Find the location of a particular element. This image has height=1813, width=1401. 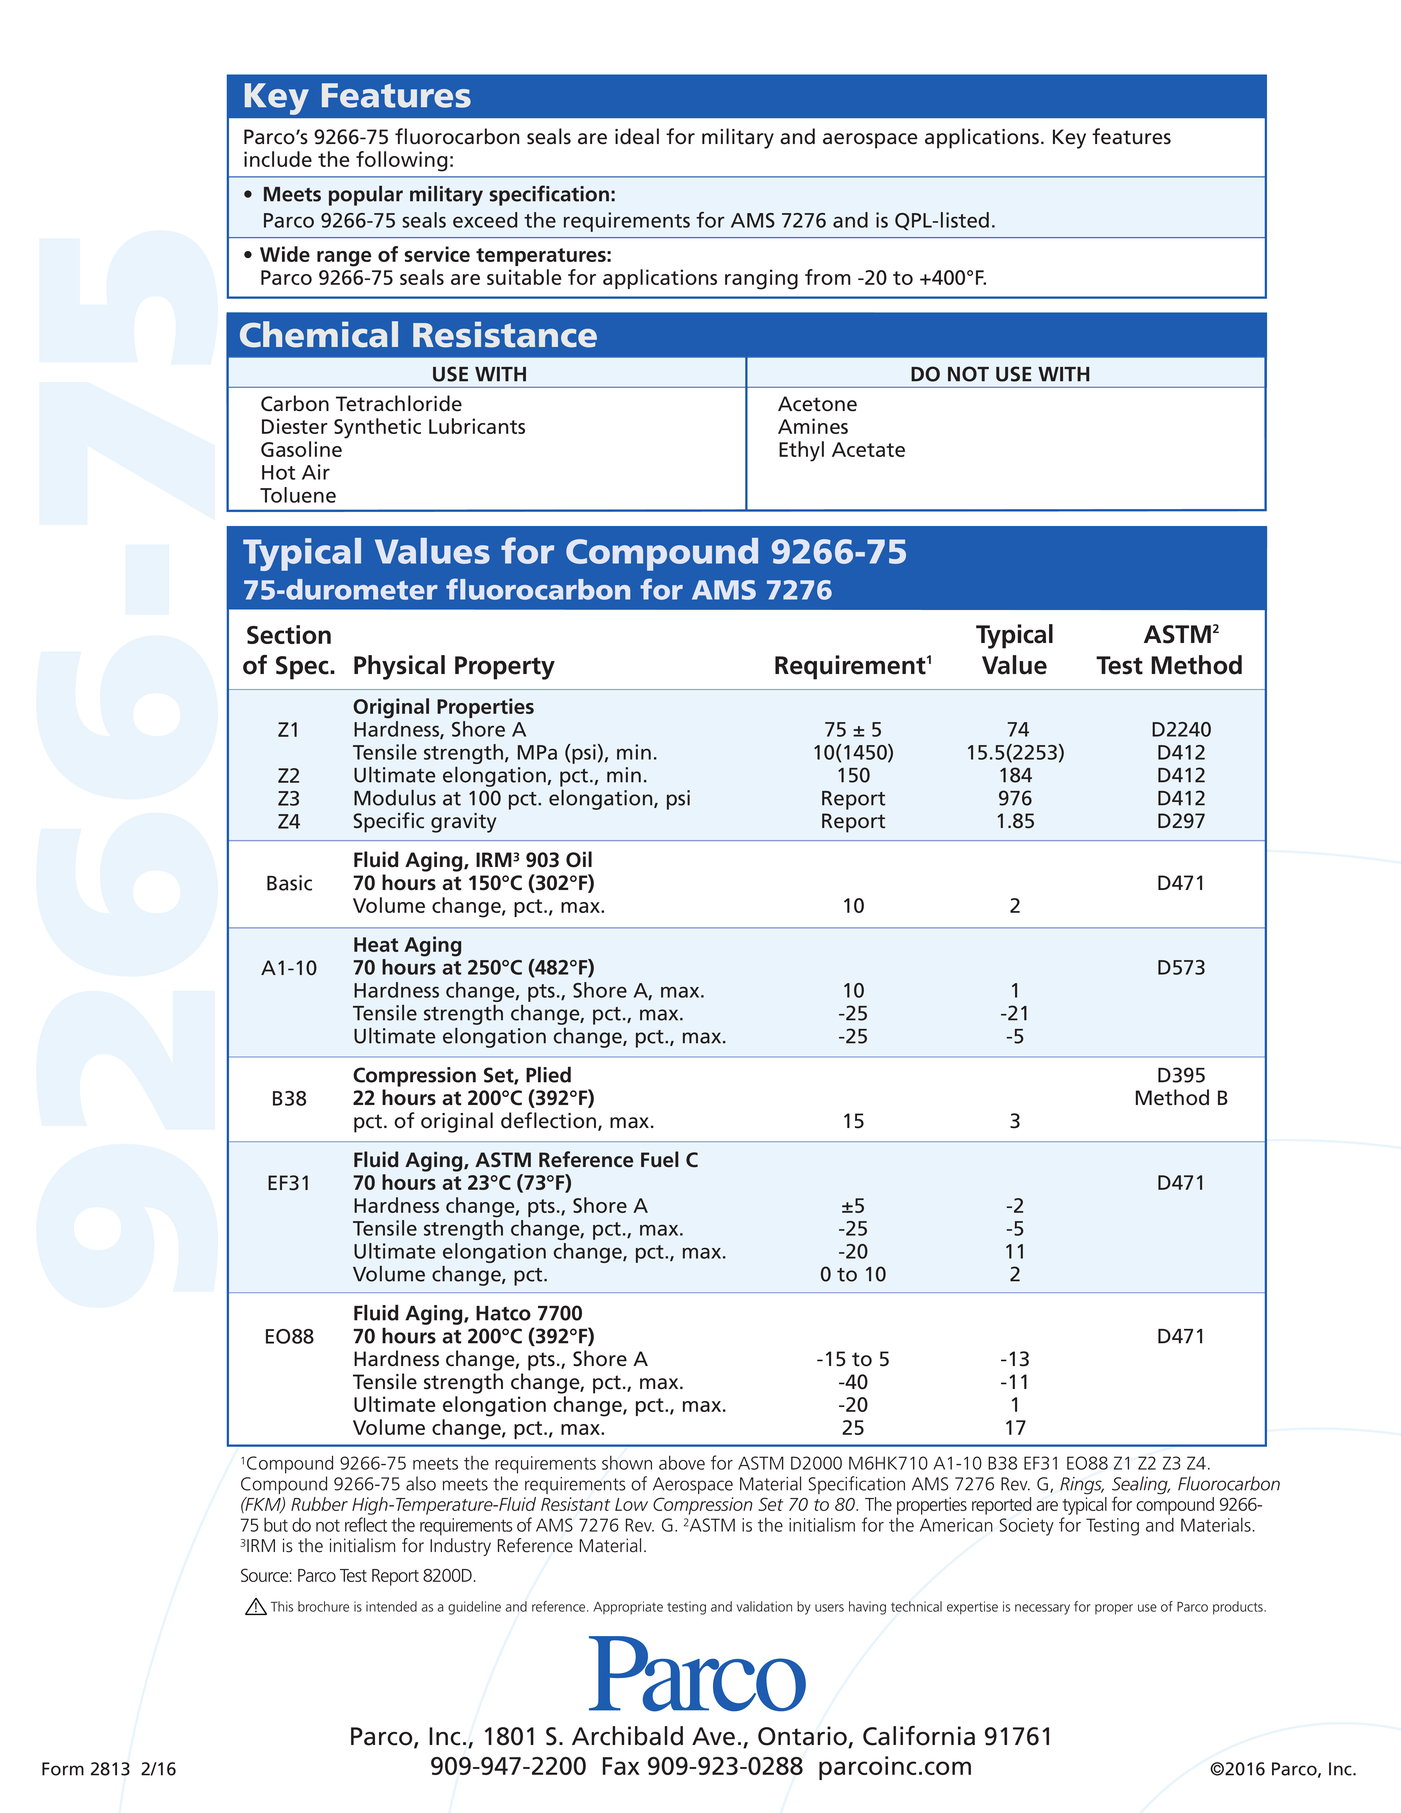

Oil is located at coordinates (579, 859).
